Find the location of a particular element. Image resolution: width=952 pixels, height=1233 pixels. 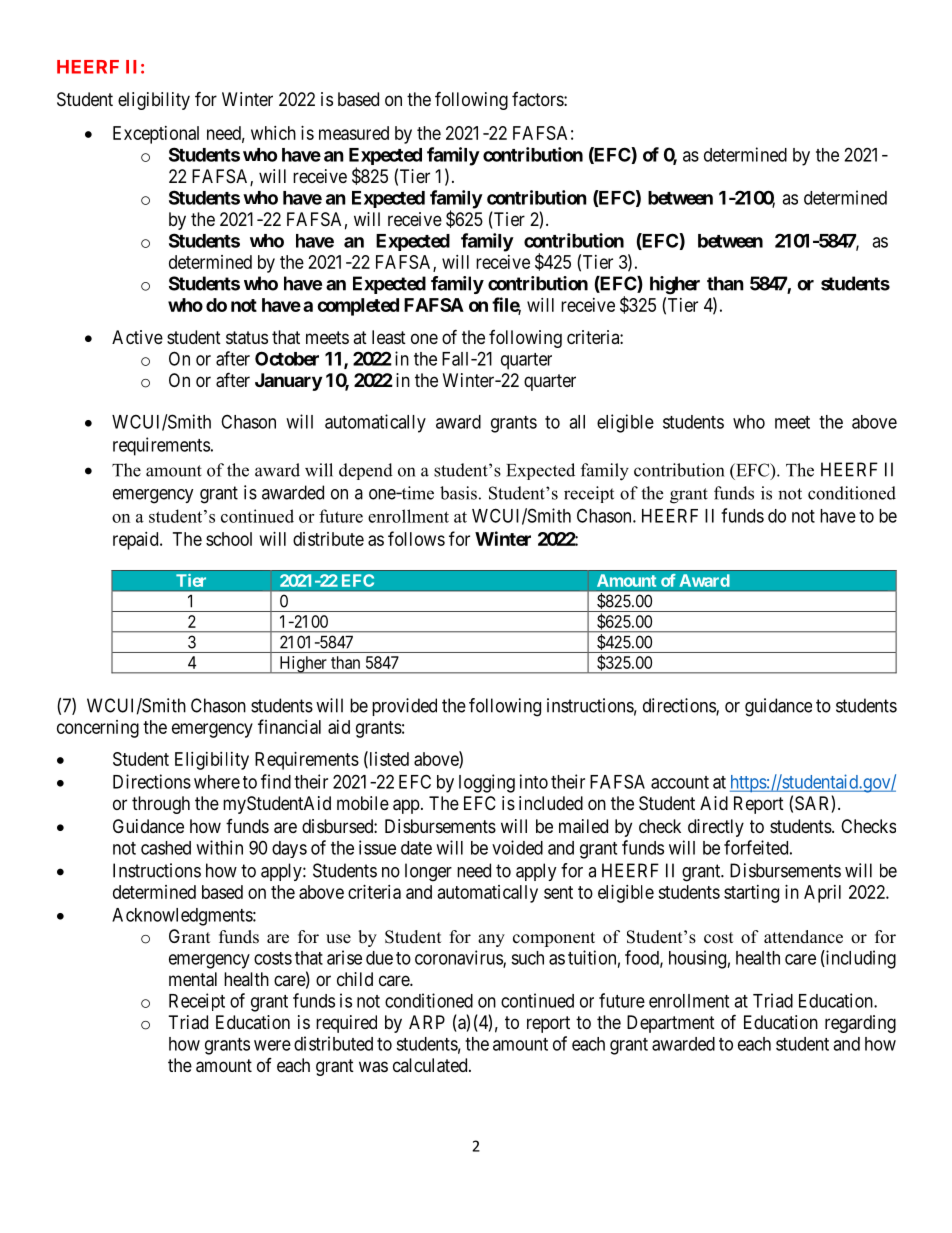

Exceptional is located at coordinates (156, 135).
